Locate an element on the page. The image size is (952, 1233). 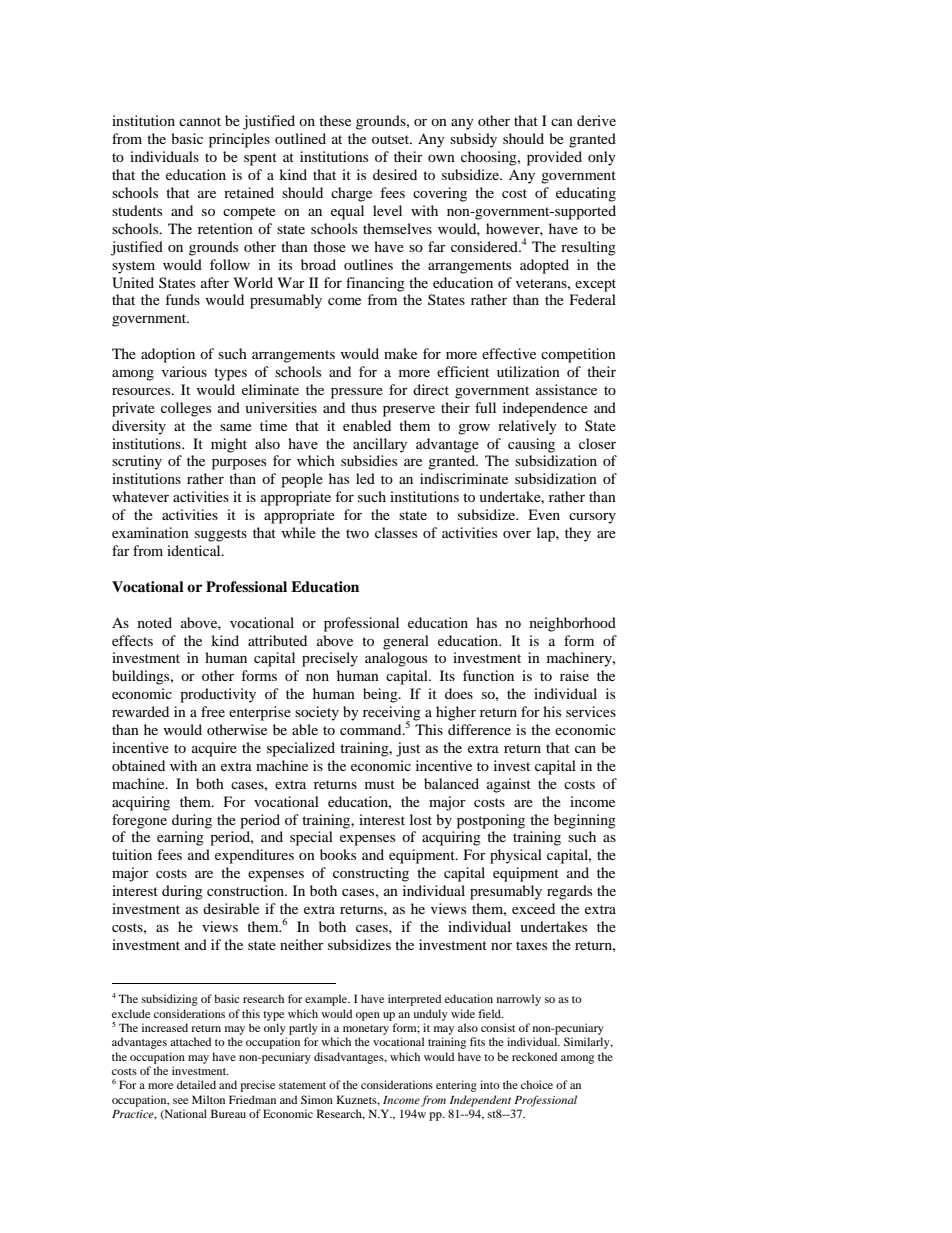
outset is located at coordinates (392, 139).
